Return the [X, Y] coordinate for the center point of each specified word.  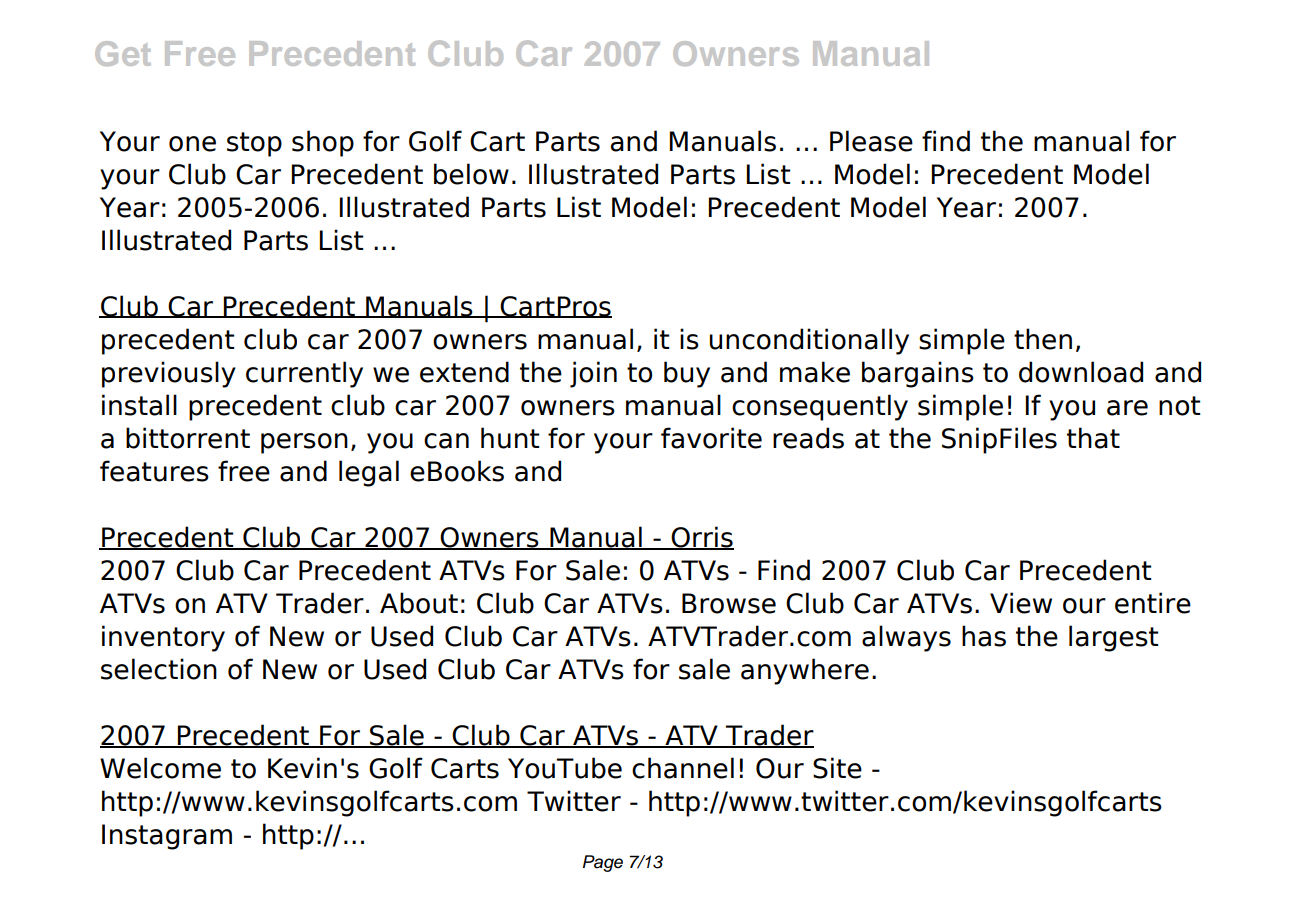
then [1043, 339]
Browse [729, 603]
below [471, 174]
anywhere [805, 671]
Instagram [167, 837]
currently [304, 374]
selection [159, 669]
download [1081, 372]
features [154, 471]
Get [123, 53]
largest [1113, 638]
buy [687, 374]
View [1021, 603]
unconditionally [809, 341]
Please [871, 141]
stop [254, 144]
